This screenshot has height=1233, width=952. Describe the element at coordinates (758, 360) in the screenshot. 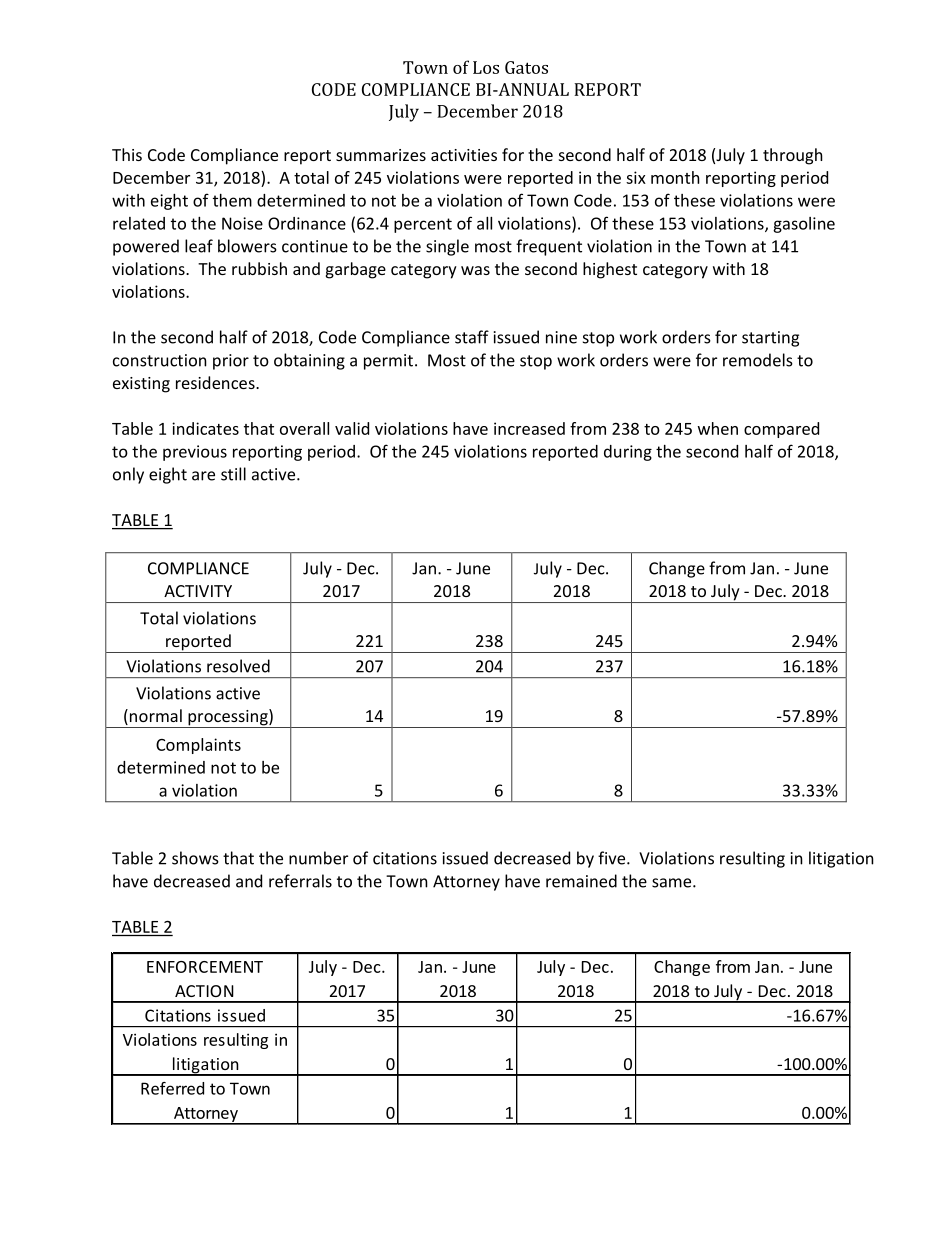

I see `remodels` at that location.
